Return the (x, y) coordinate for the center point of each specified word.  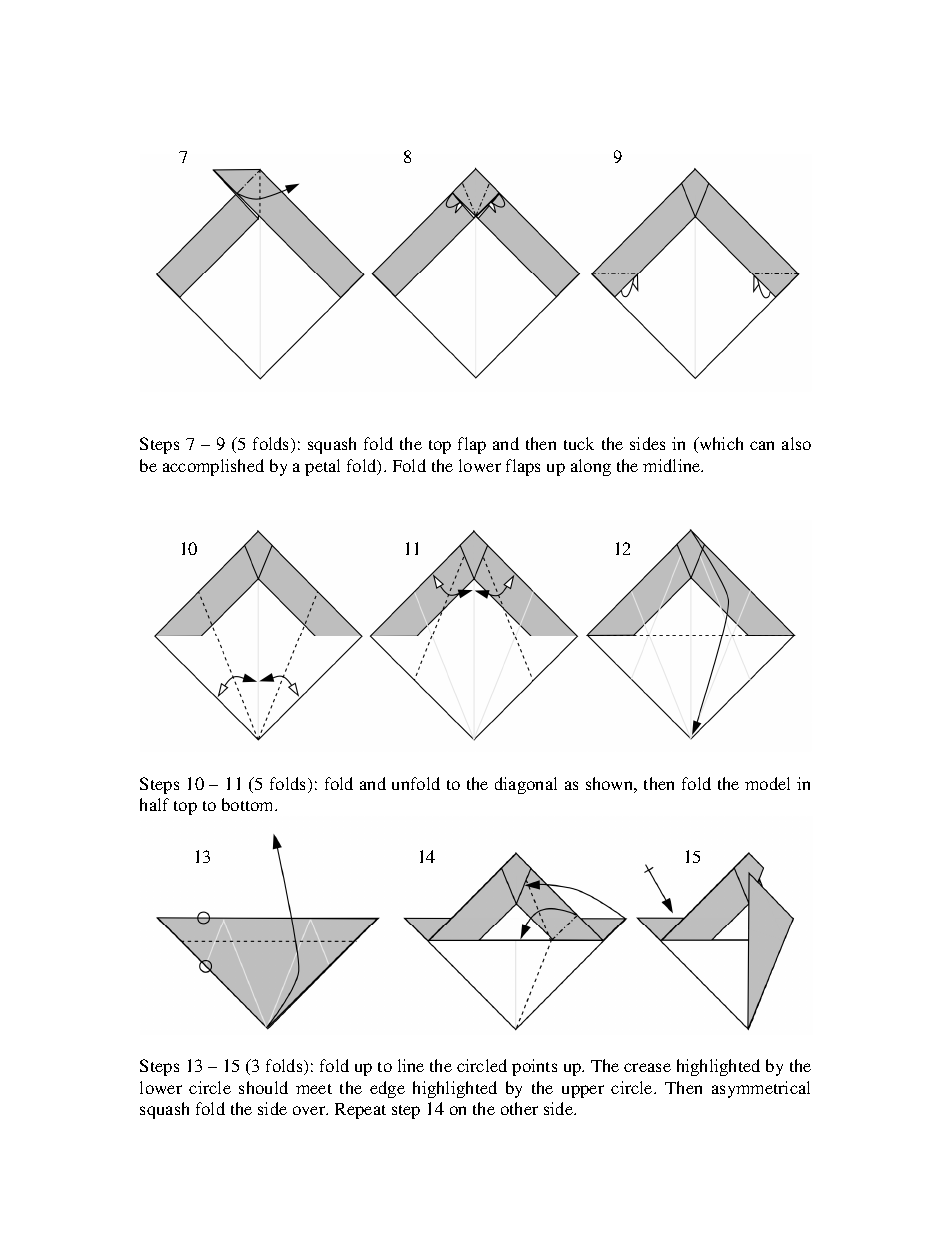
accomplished (213, 467)
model (767, 783)
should (263, 1087)
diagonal (526, 785)
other (519, 1108)
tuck (579, 443)
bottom (249, 804)
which (720, 445)
